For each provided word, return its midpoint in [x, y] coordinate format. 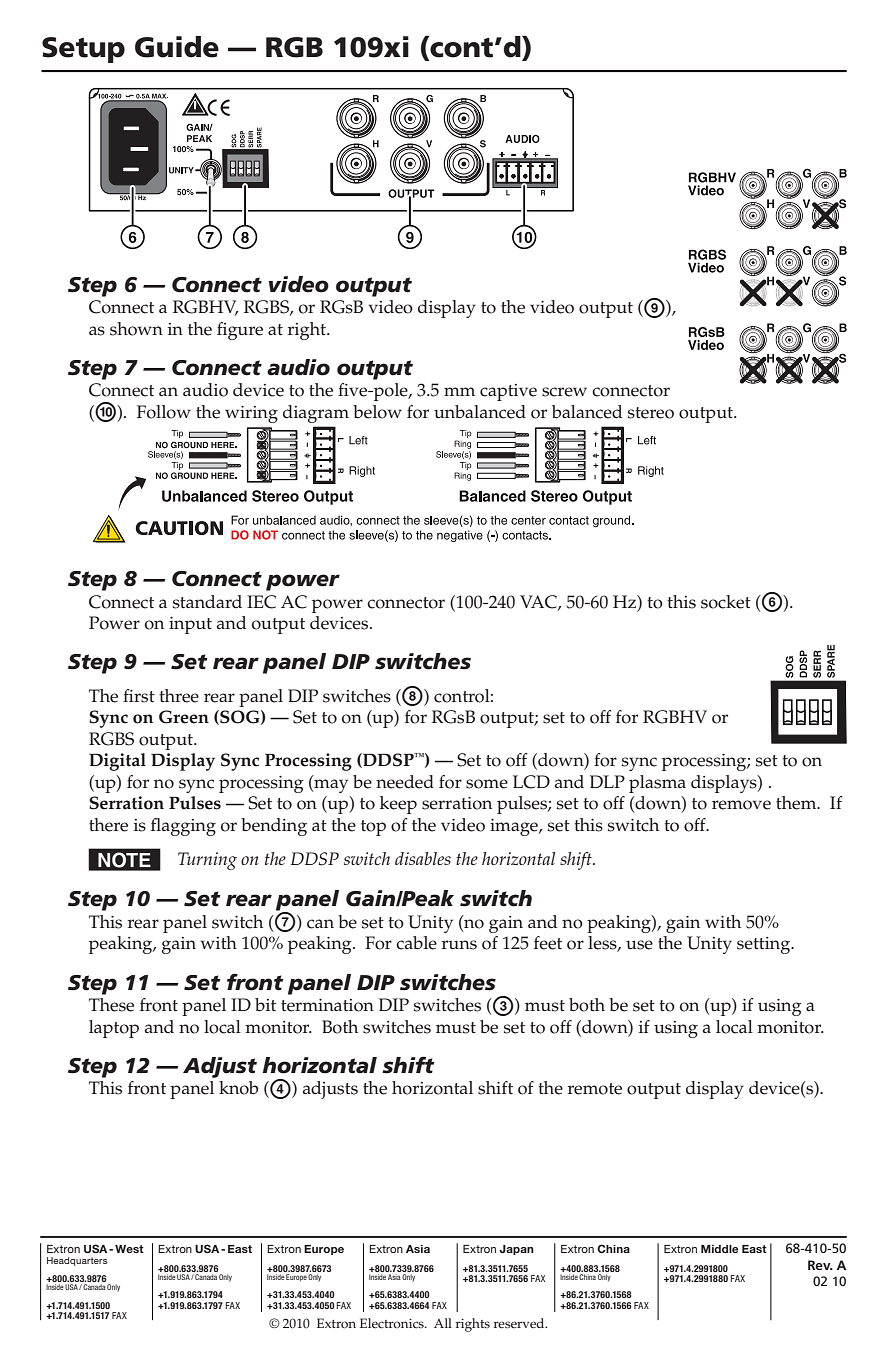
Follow [164, 412]
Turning [207, 861]
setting [765, 945]
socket [726, 602]
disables [423, 858]
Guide [177, 47]
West [129, 1249]
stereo [651, 413]
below [377, 412]
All [443, 1323]
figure [240, 331]
